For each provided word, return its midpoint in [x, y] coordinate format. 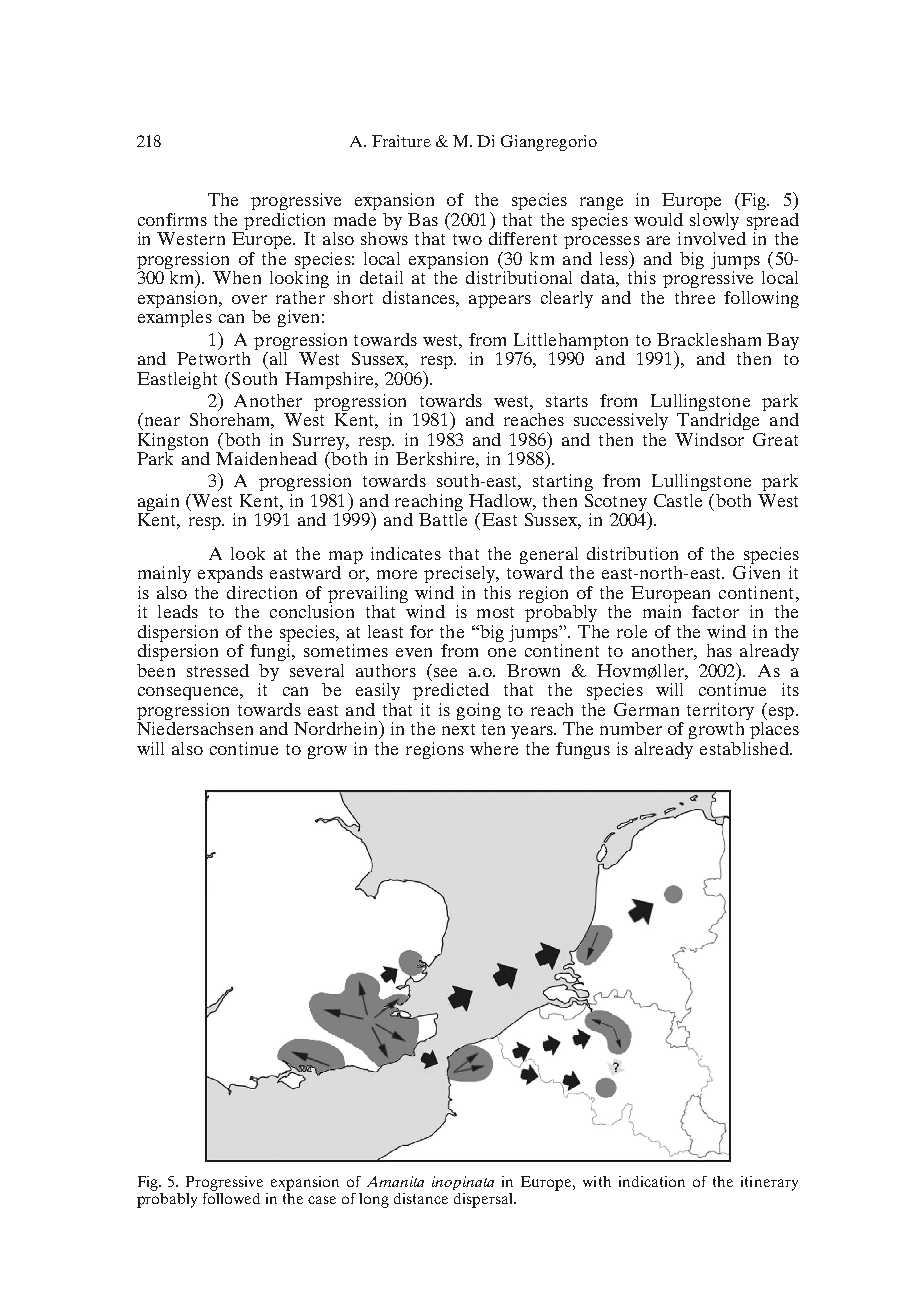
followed [231, 1198]
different [523, 238]
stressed [218, 670]
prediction [283, 223]
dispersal [484, 1200]
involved [712, 238]
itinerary [769, 1183]
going [479, 711]
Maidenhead [266, 458]
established [745, 748]
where [494, 748]
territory [720, 713]
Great [775, 439]
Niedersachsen [195, 727]
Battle [443, 519]
